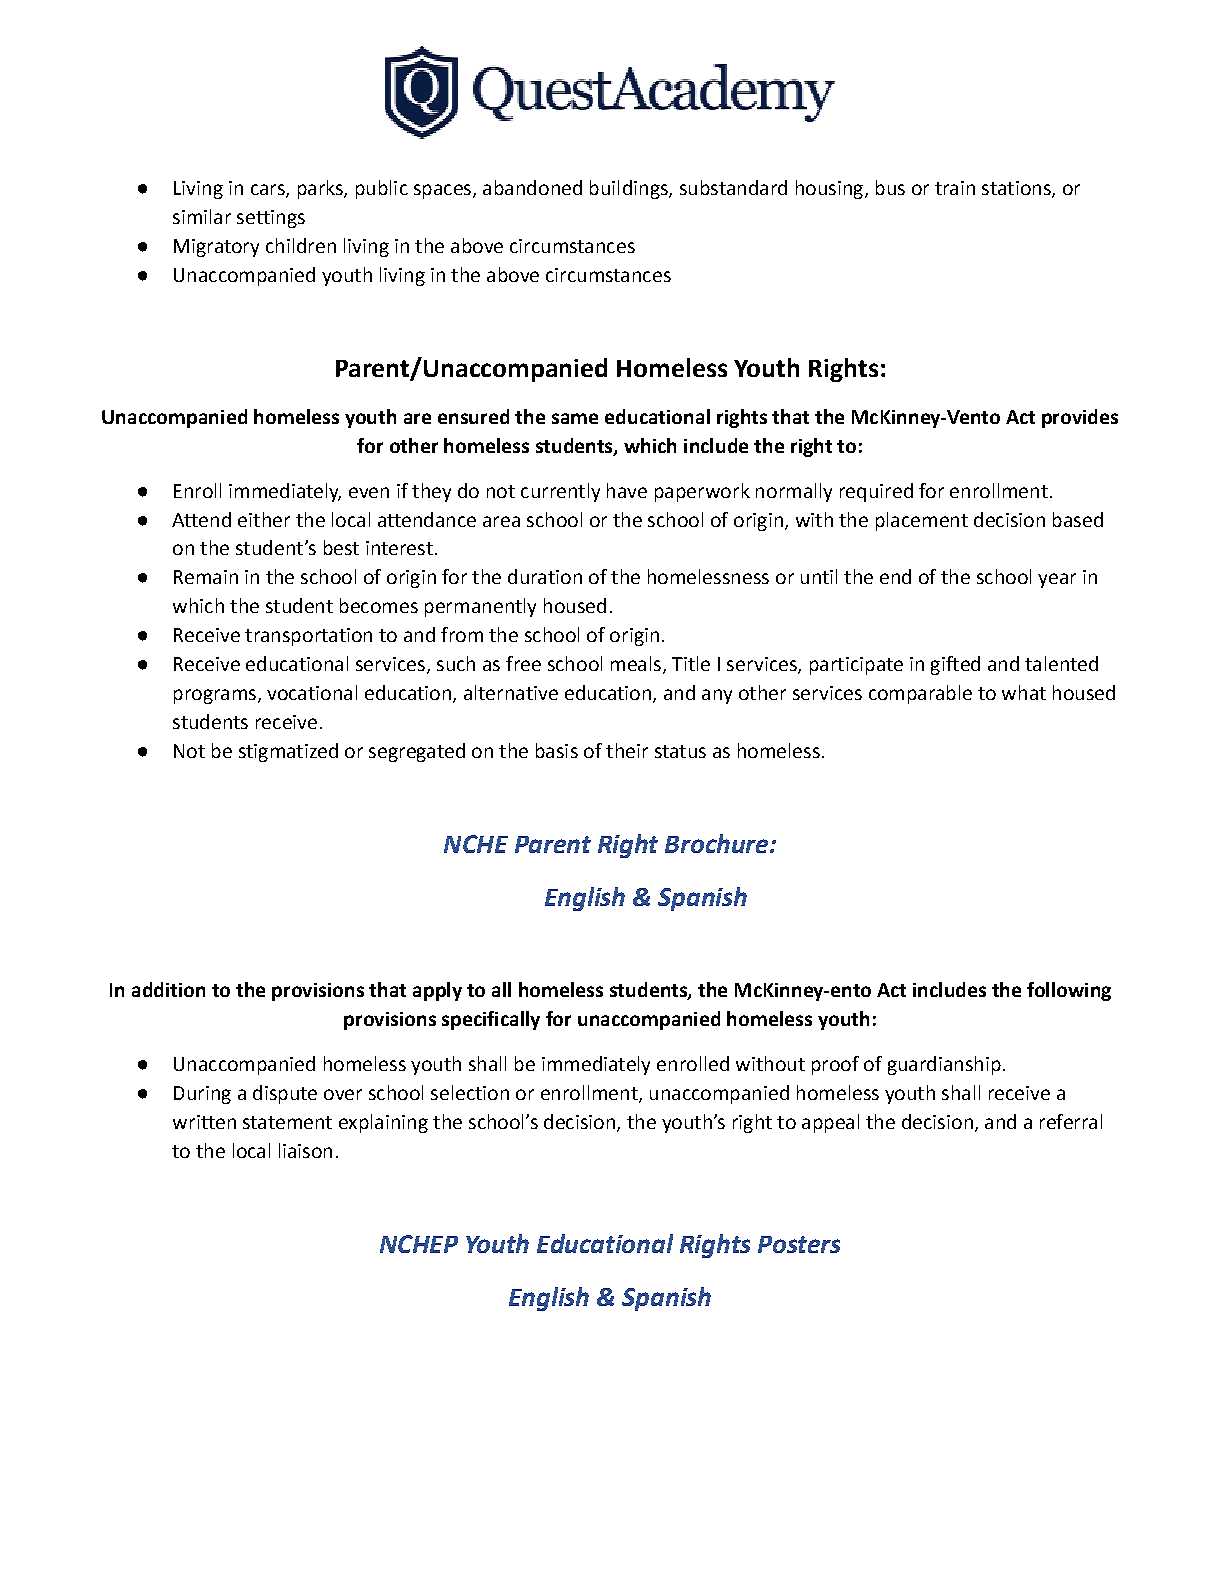 The height and width of the screenshot is (1578, 1220). I want to click on same, so click(575, 418).
